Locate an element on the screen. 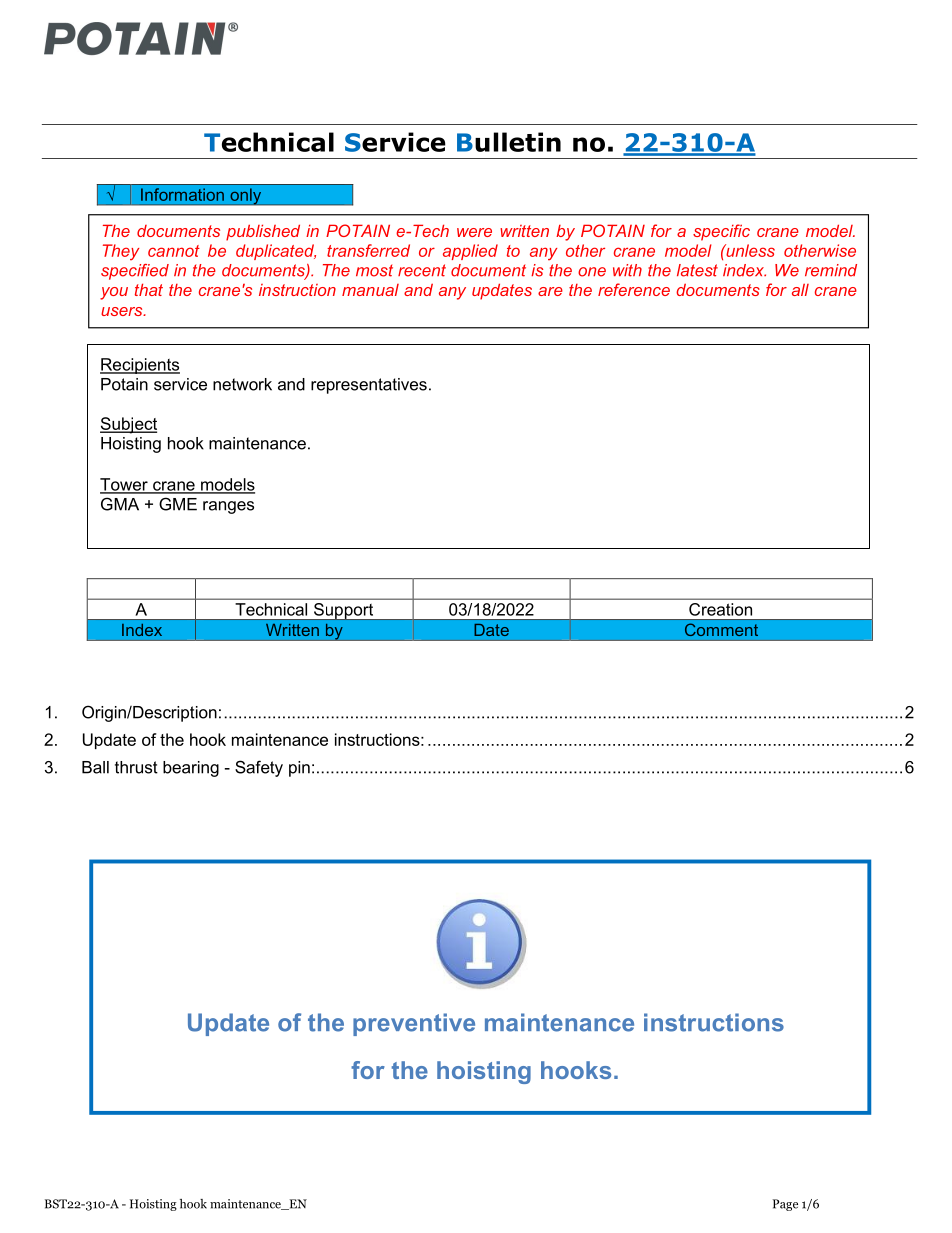  thrust is located at coordinates (136, 767).
